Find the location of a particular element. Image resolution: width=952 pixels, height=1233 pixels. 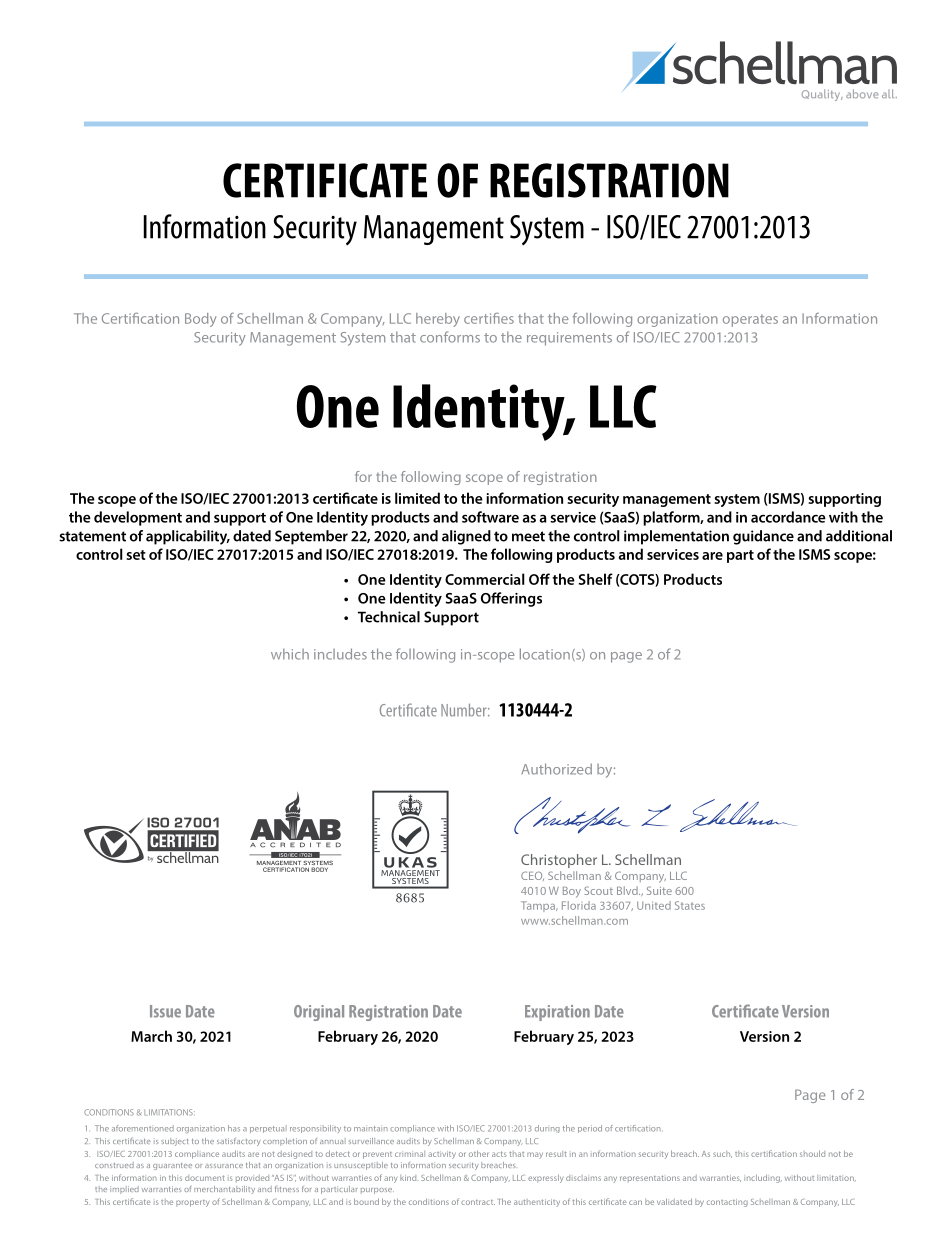

Offerings is located at coordinates (511, 599).
